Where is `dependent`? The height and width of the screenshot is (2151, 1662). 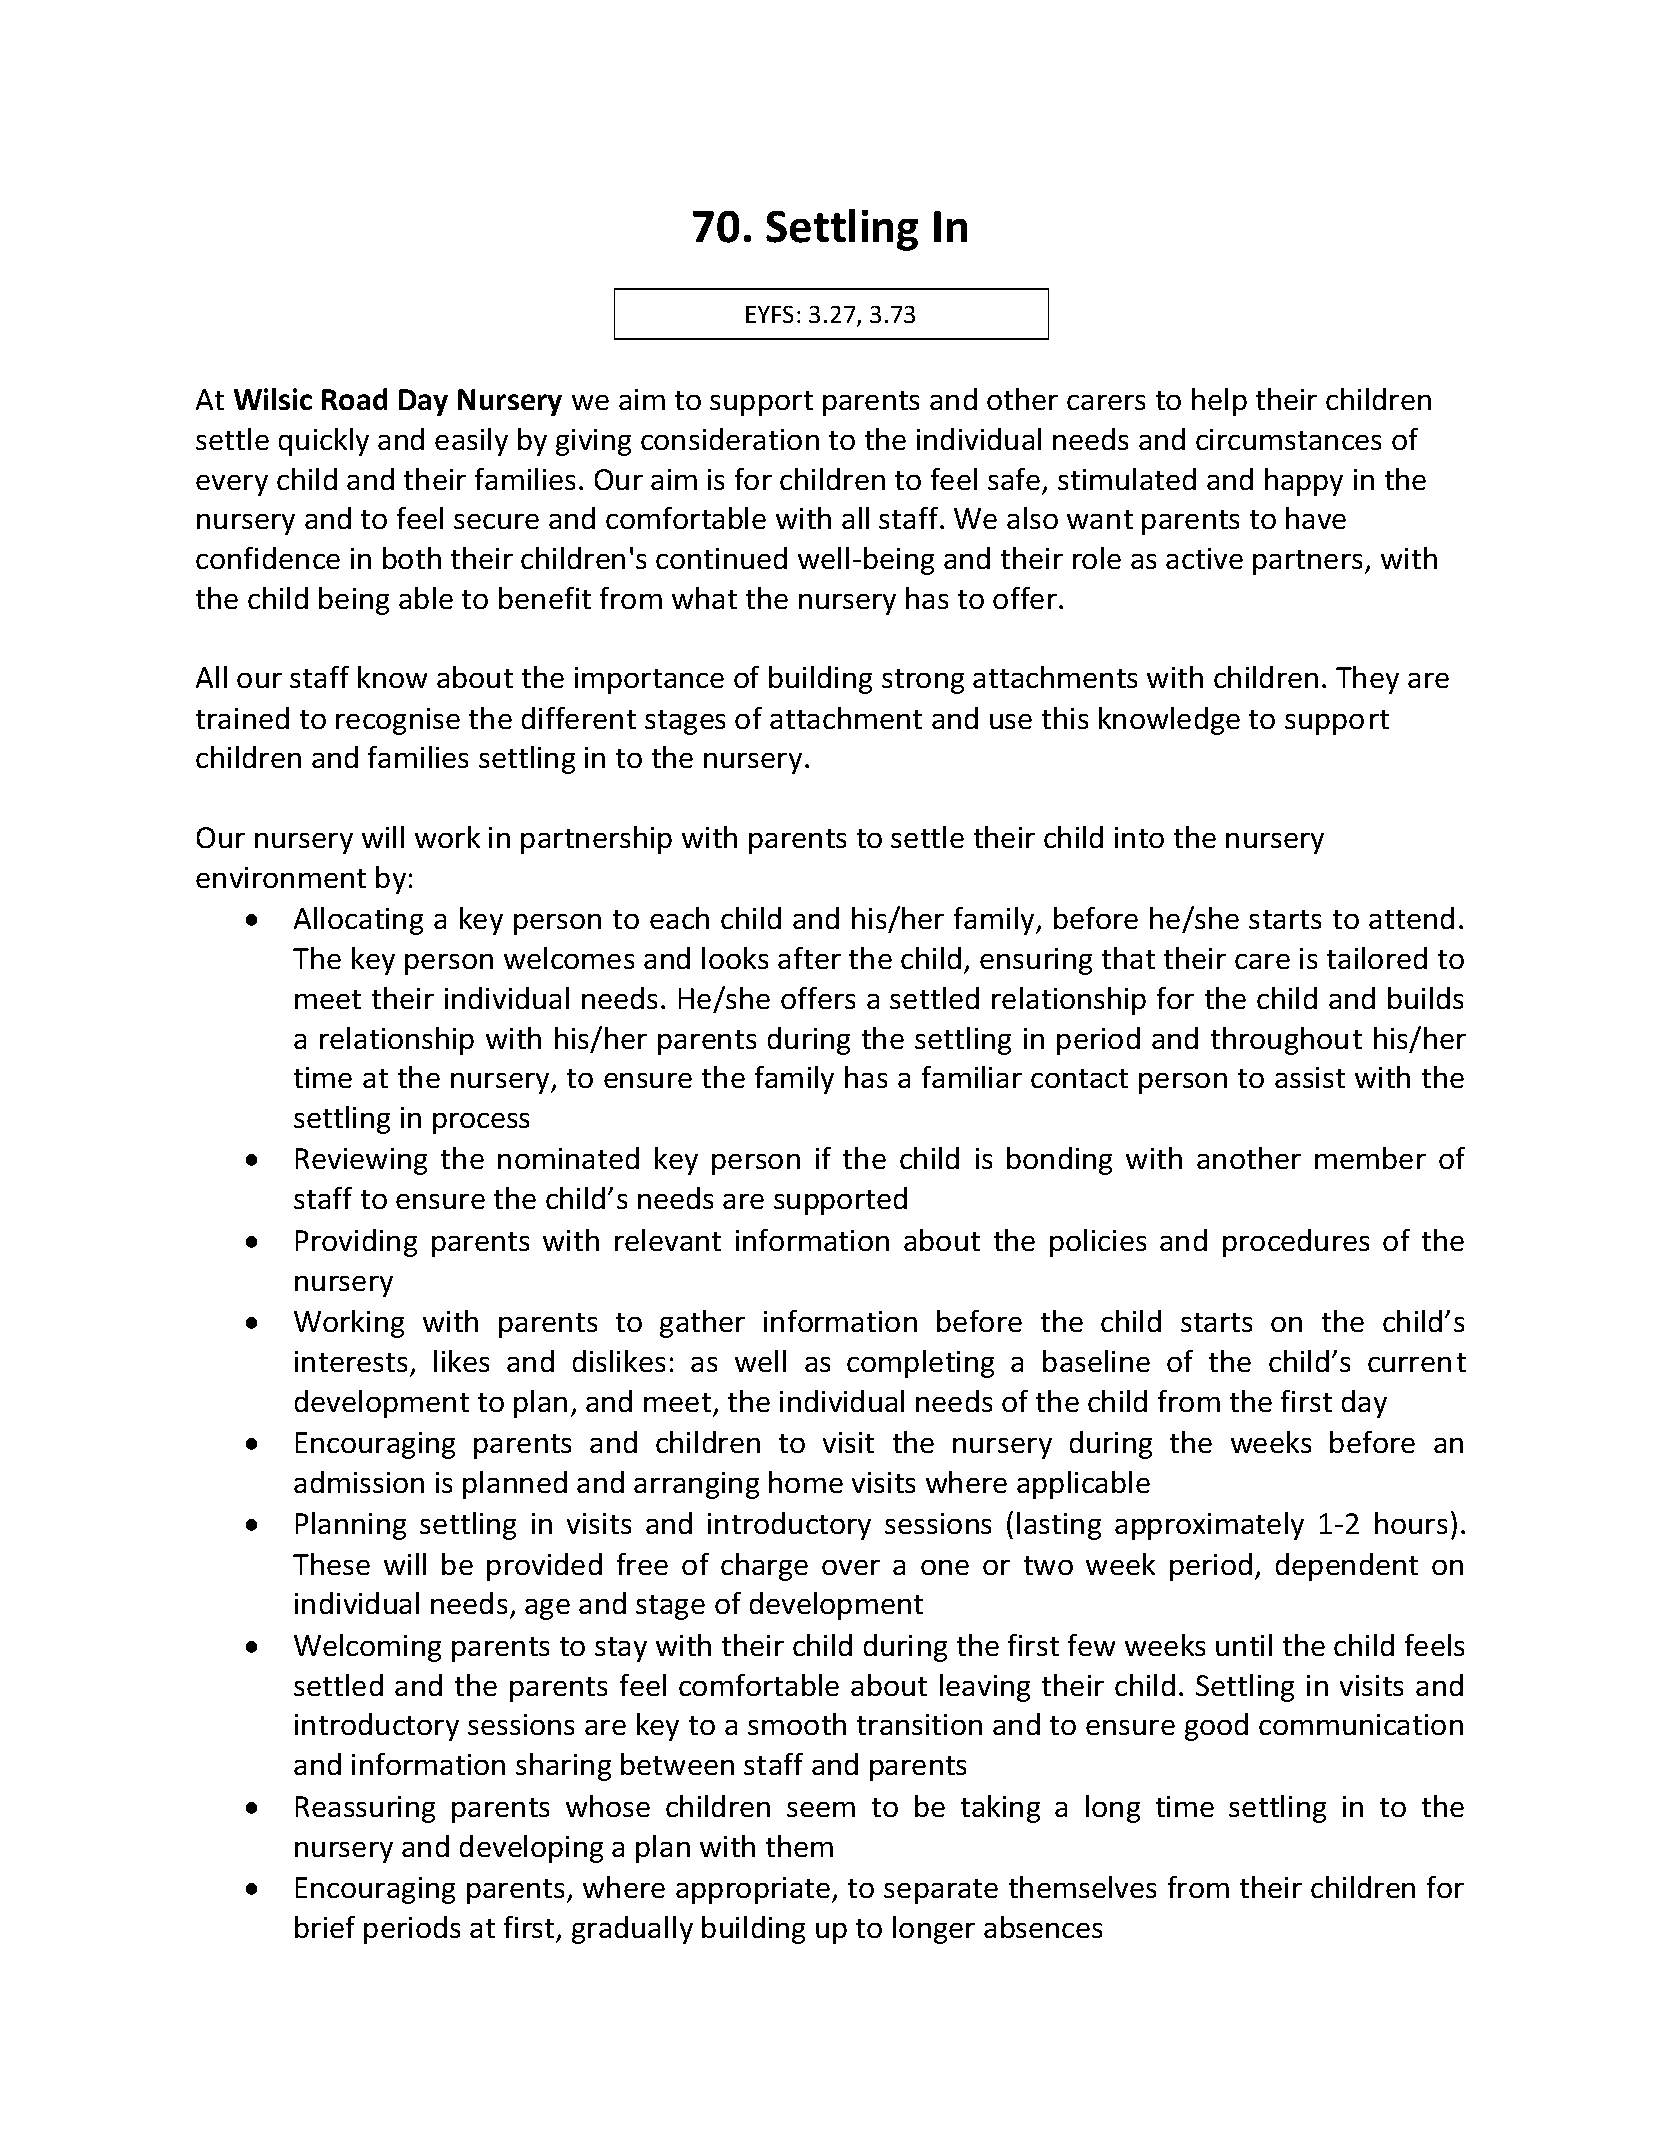 dependent is located at coordinates (1347, 1567).
